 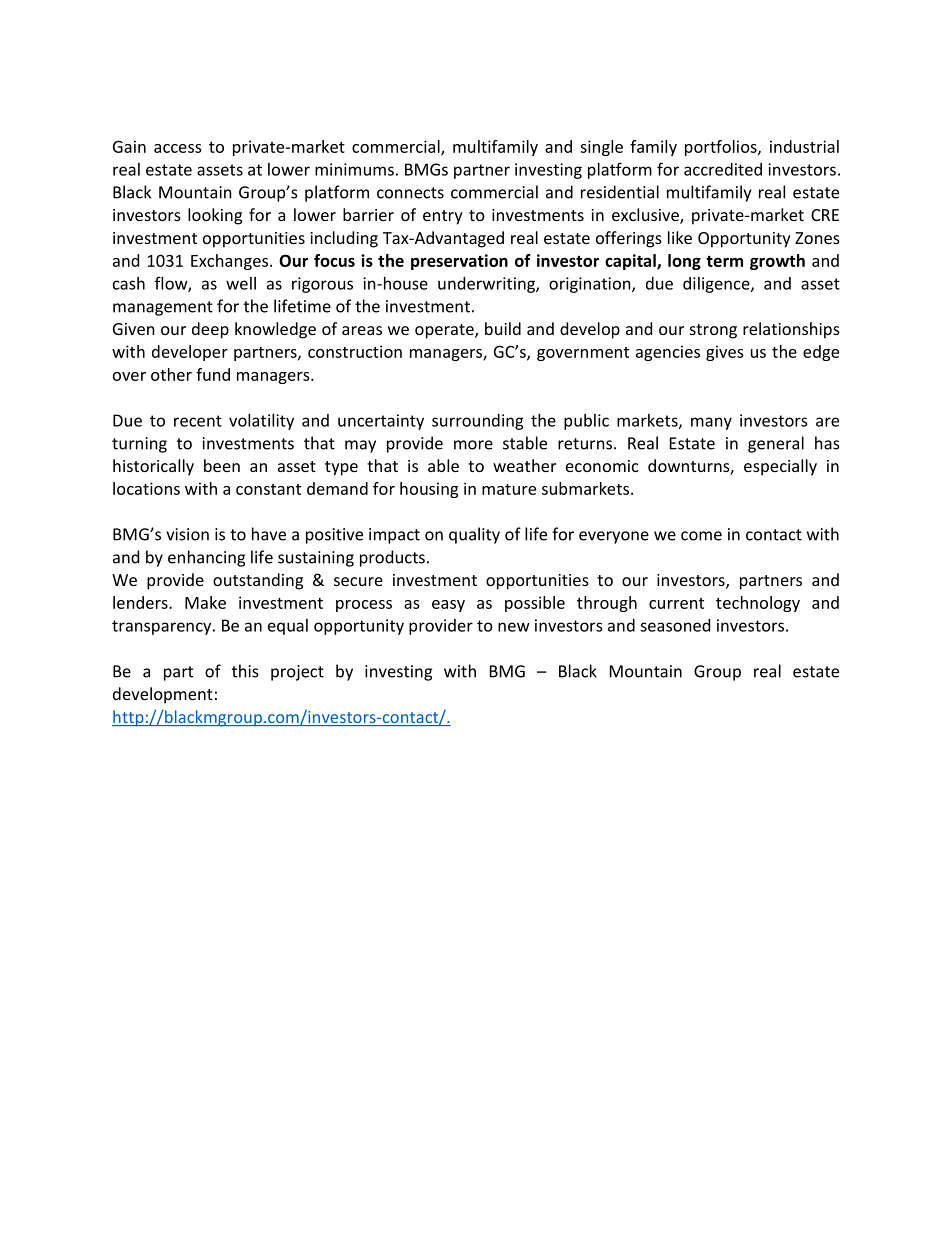 What do you see at coordinates (478, 422) in the screenshot?
I see `surrounding` at bounding box center [478, 422].
